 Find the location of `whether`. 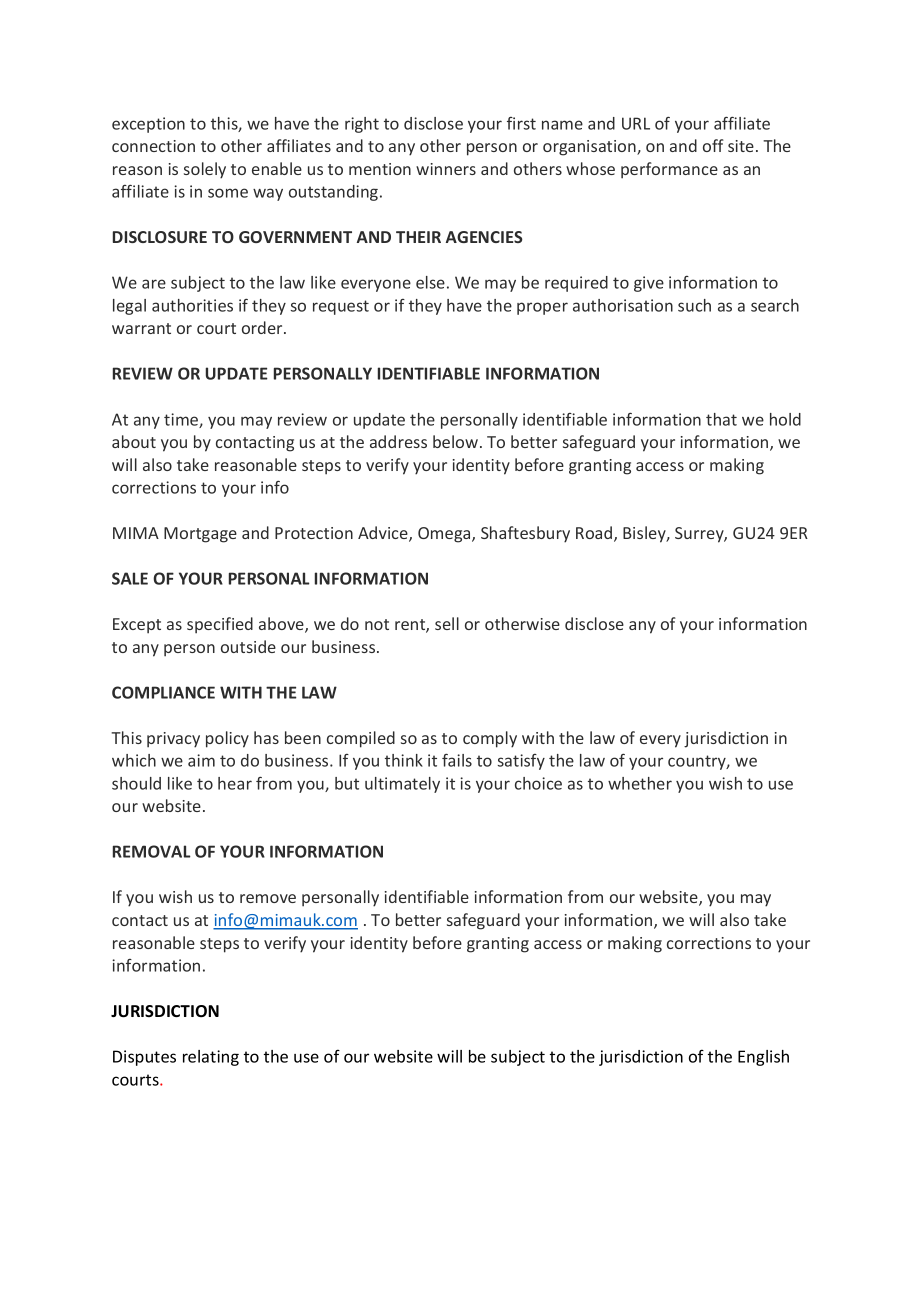

whether is located at coordinates (640, 783).
